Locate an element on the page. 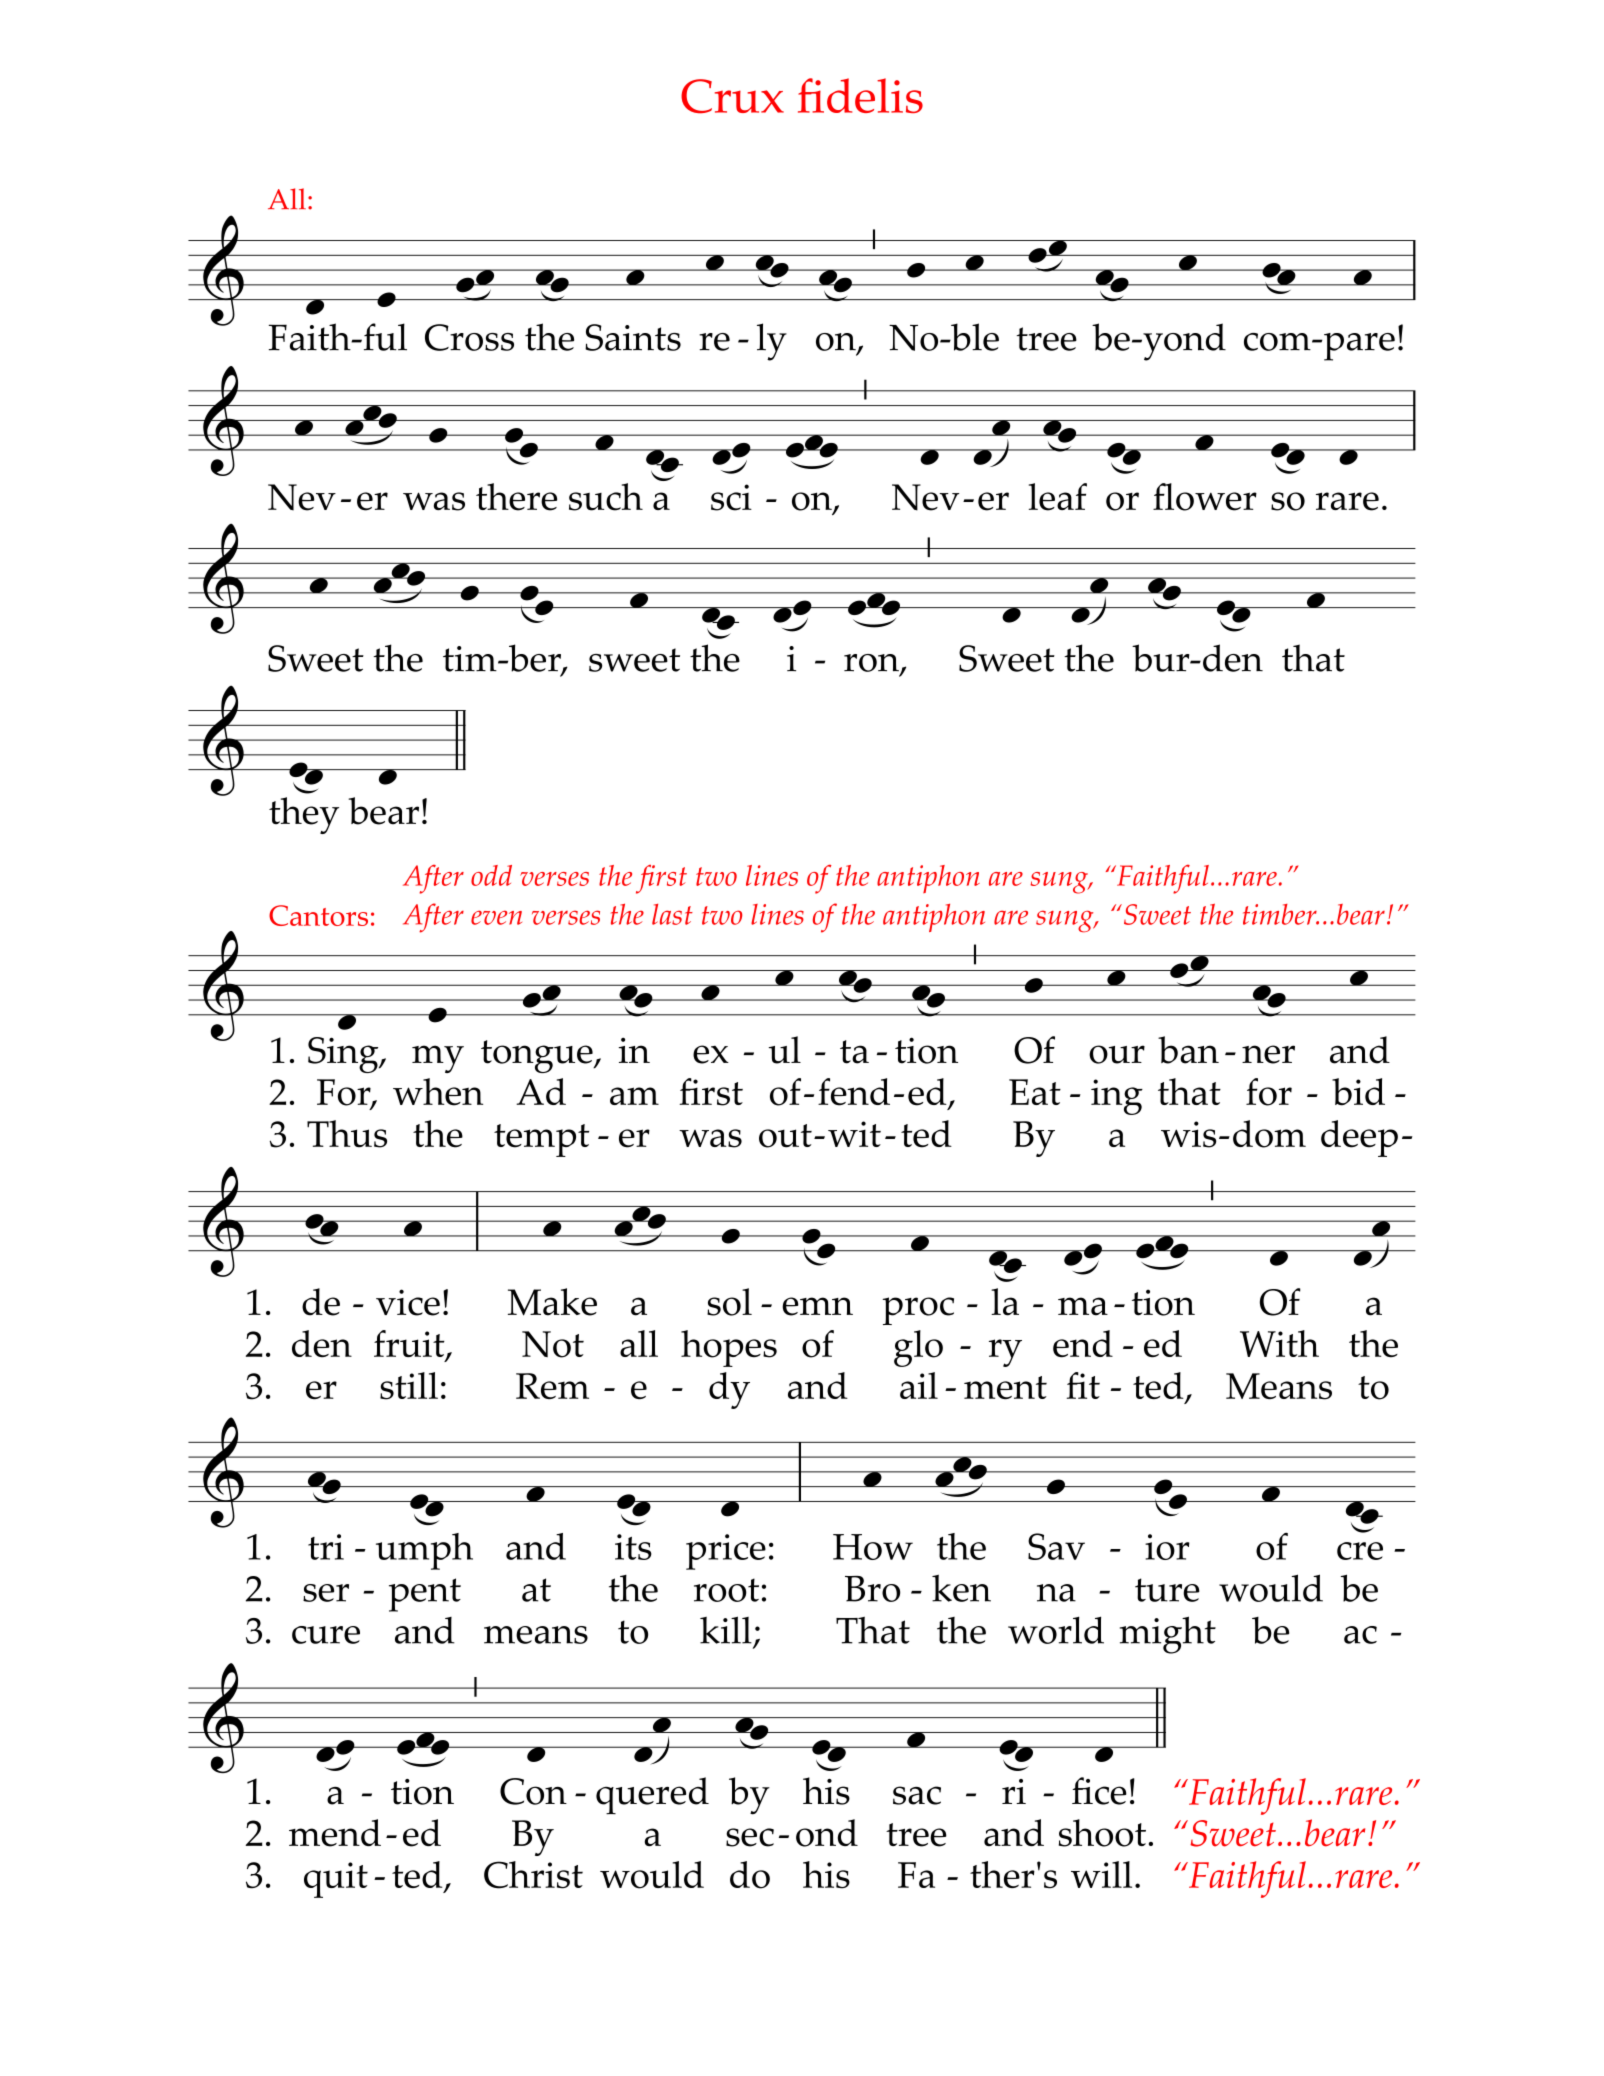  shoot is located at coordinates (1102, 1833).
